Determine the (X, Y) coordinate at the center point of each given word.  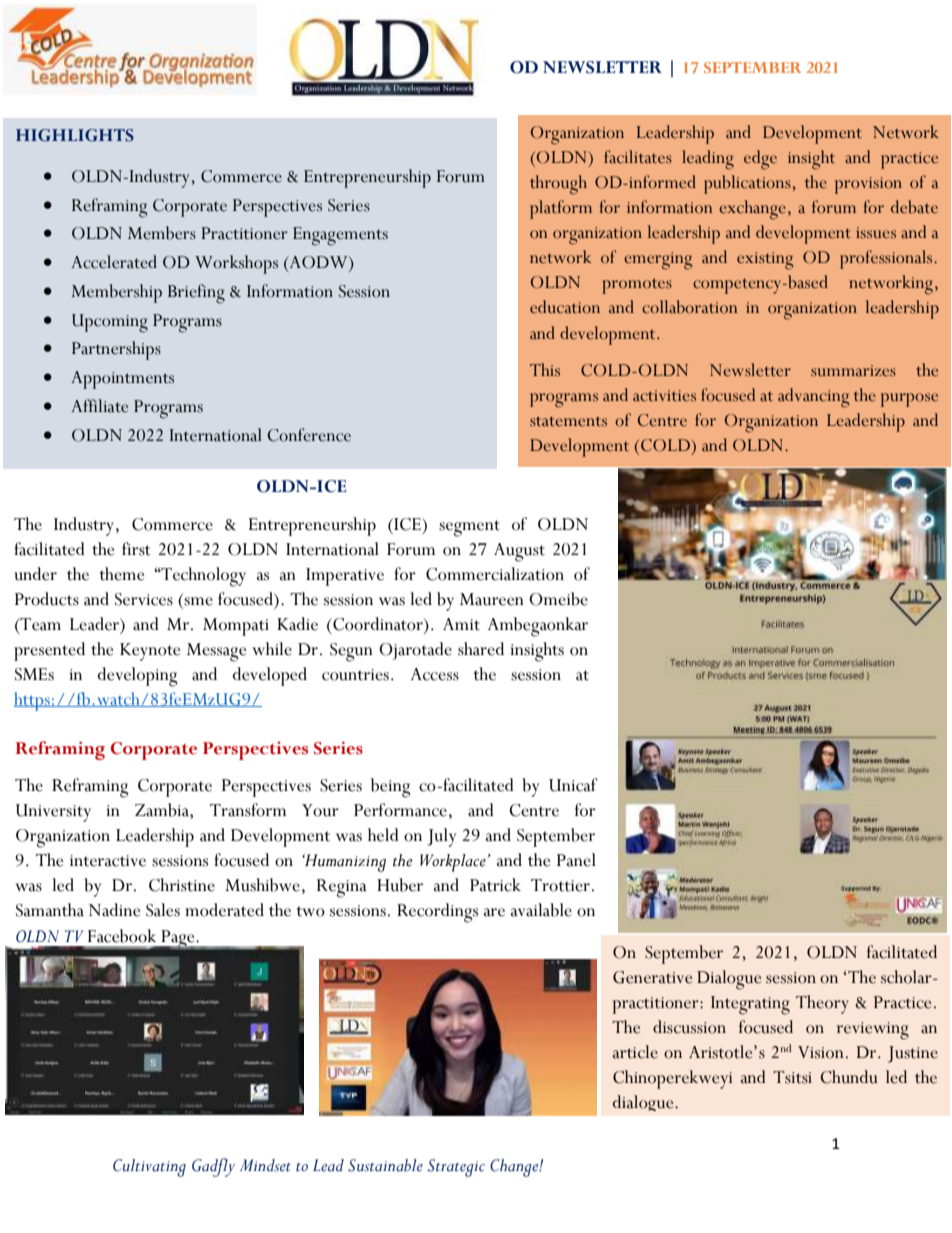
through (558, 185)
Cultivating (149, 1168)
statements (568, 421)
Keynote (150, 652)
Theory (822, 1004)
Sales (163, 910)
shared (481, 649)
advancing (813, 398)
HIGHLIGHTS (75, 135)
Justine (913, 1054)
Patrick (495, 885)
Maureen (492, 599)
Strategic (456, 1168)
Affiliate (99, 406)
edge (760, 160)
